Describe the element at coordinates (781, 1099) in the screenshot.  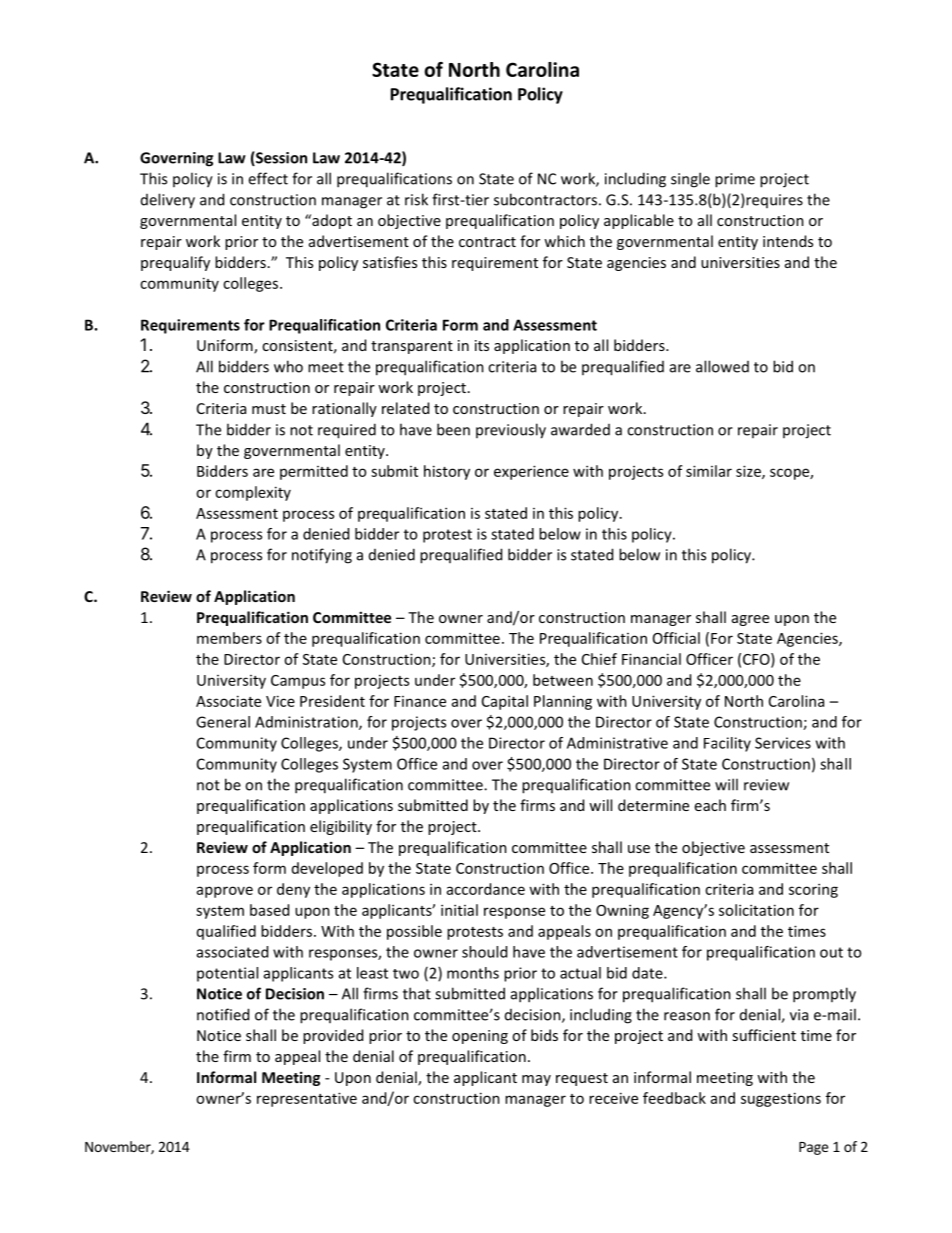
I see `suggestions` at that location.
